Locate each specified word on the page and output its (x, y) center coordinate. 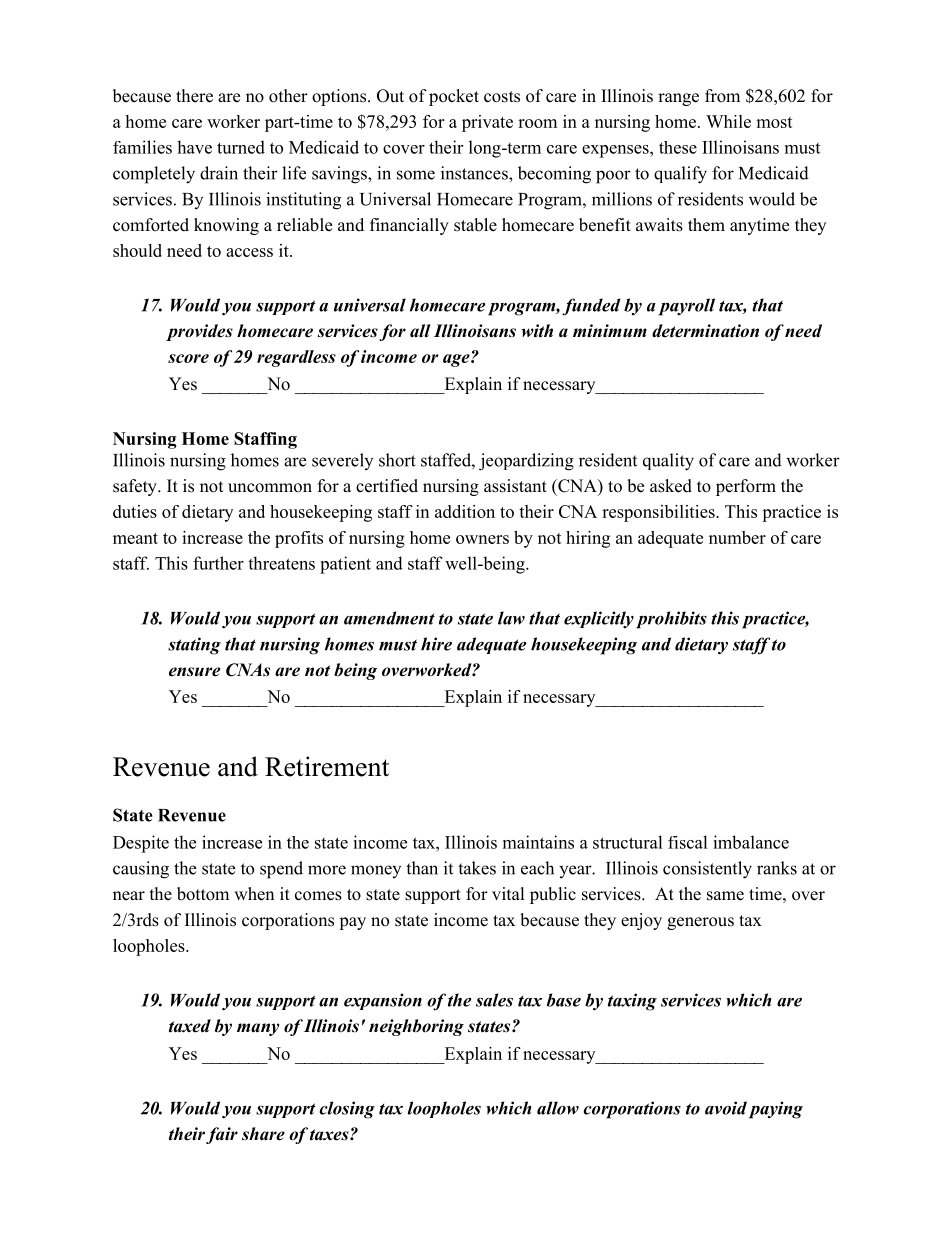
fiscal (688, 842)
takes (477, 868)
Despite (141, 844)
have (194, 147)
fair (222, 1135)
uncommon (270, 488)
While (728, 121)
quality (668, 462)
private (487, 123)
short (397, 460)
